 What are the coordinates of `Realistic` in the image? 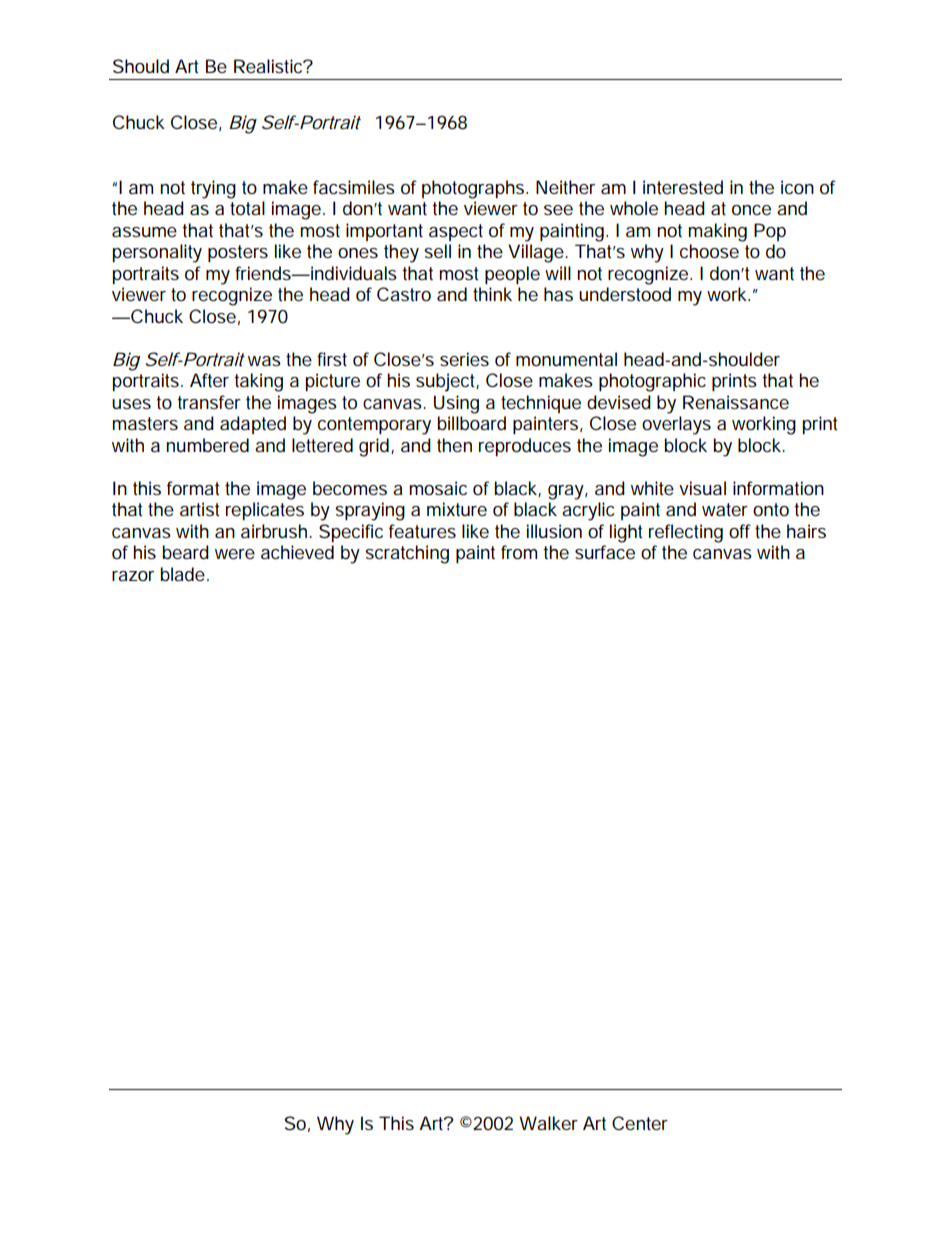 It's located at (269, 66).
